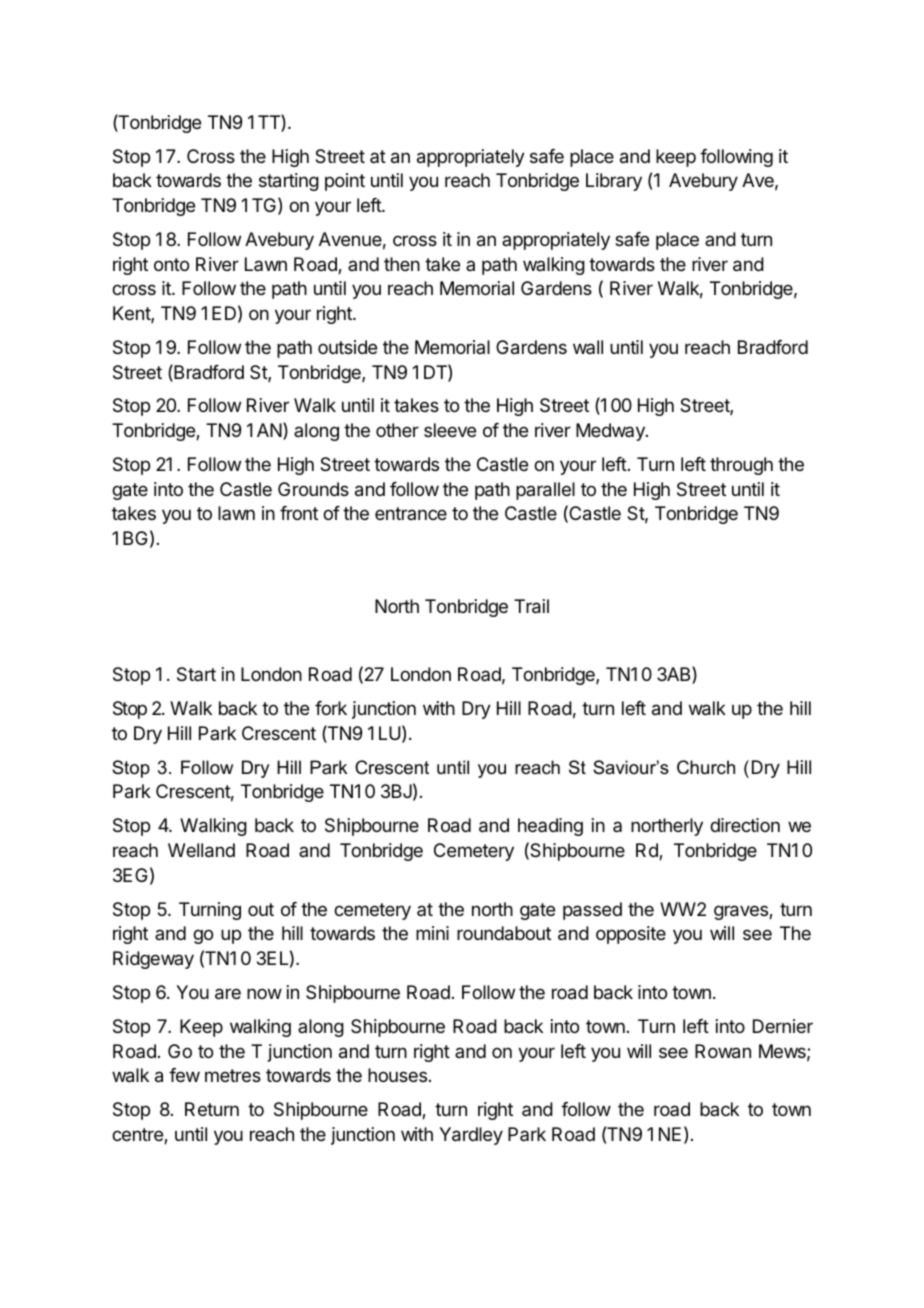 The image size is (924, 1308). Describe the element at coordinates (706, 767) in the screenshot. I see `Church` at that location.
